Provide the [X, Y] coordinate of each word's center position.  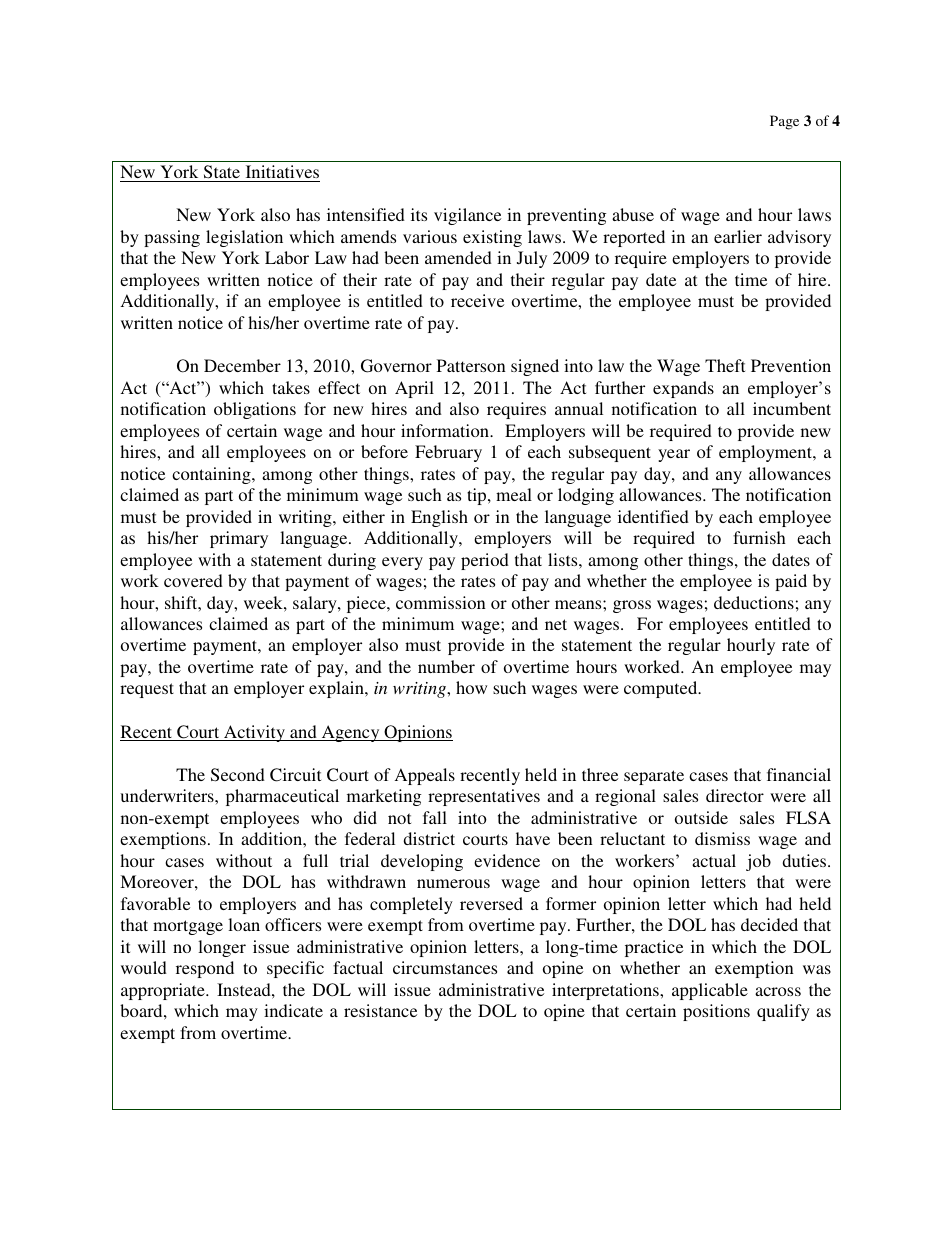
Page [784, 122]
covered [193, 580]
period [485, 561]
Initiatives [282, 171]
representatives [484, 797]
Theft [725, 365]
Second [238, 775]
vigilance [467, 216]
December [242, 365]
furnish [759, 537]
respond [205, 969]
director [735, 795]
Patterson [471, 365]
